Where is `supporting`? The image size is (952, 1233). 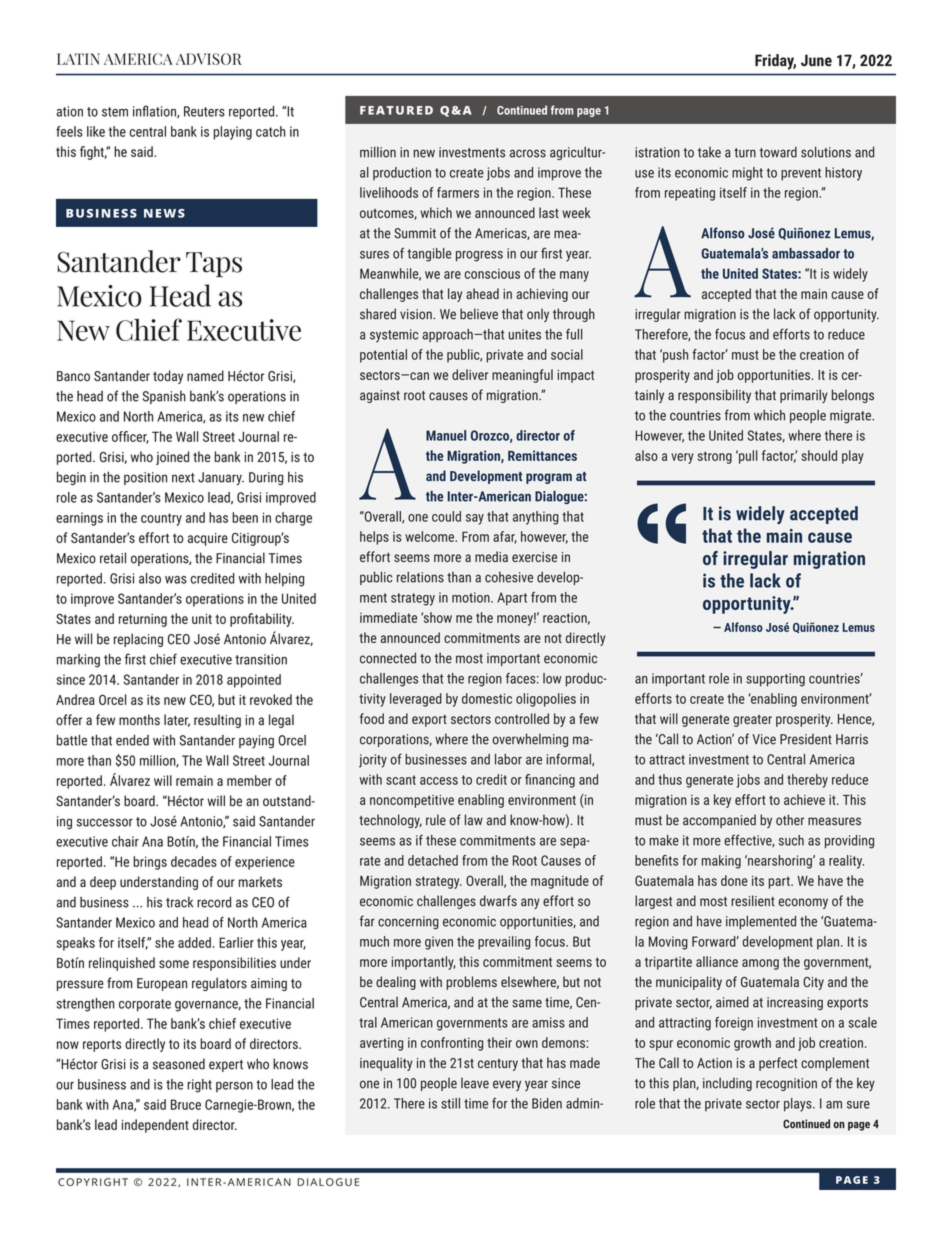
supporting is located at coordinates (775, 680).
